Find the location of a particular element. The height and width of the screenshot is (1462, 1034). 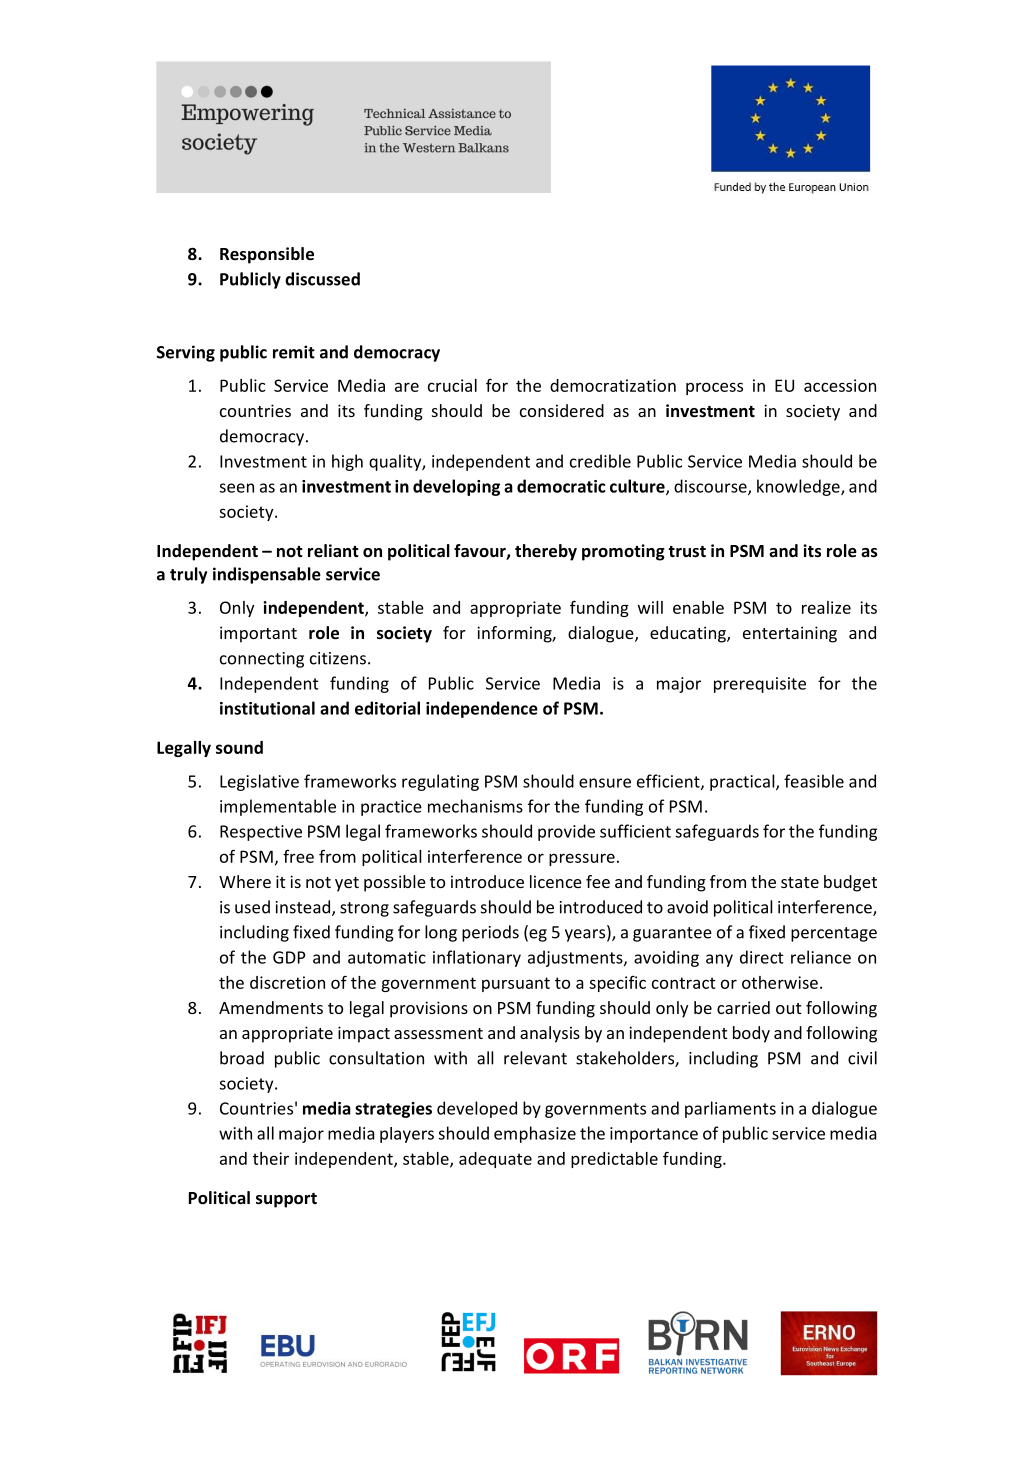

independence is located at coordinates (482, 709).
